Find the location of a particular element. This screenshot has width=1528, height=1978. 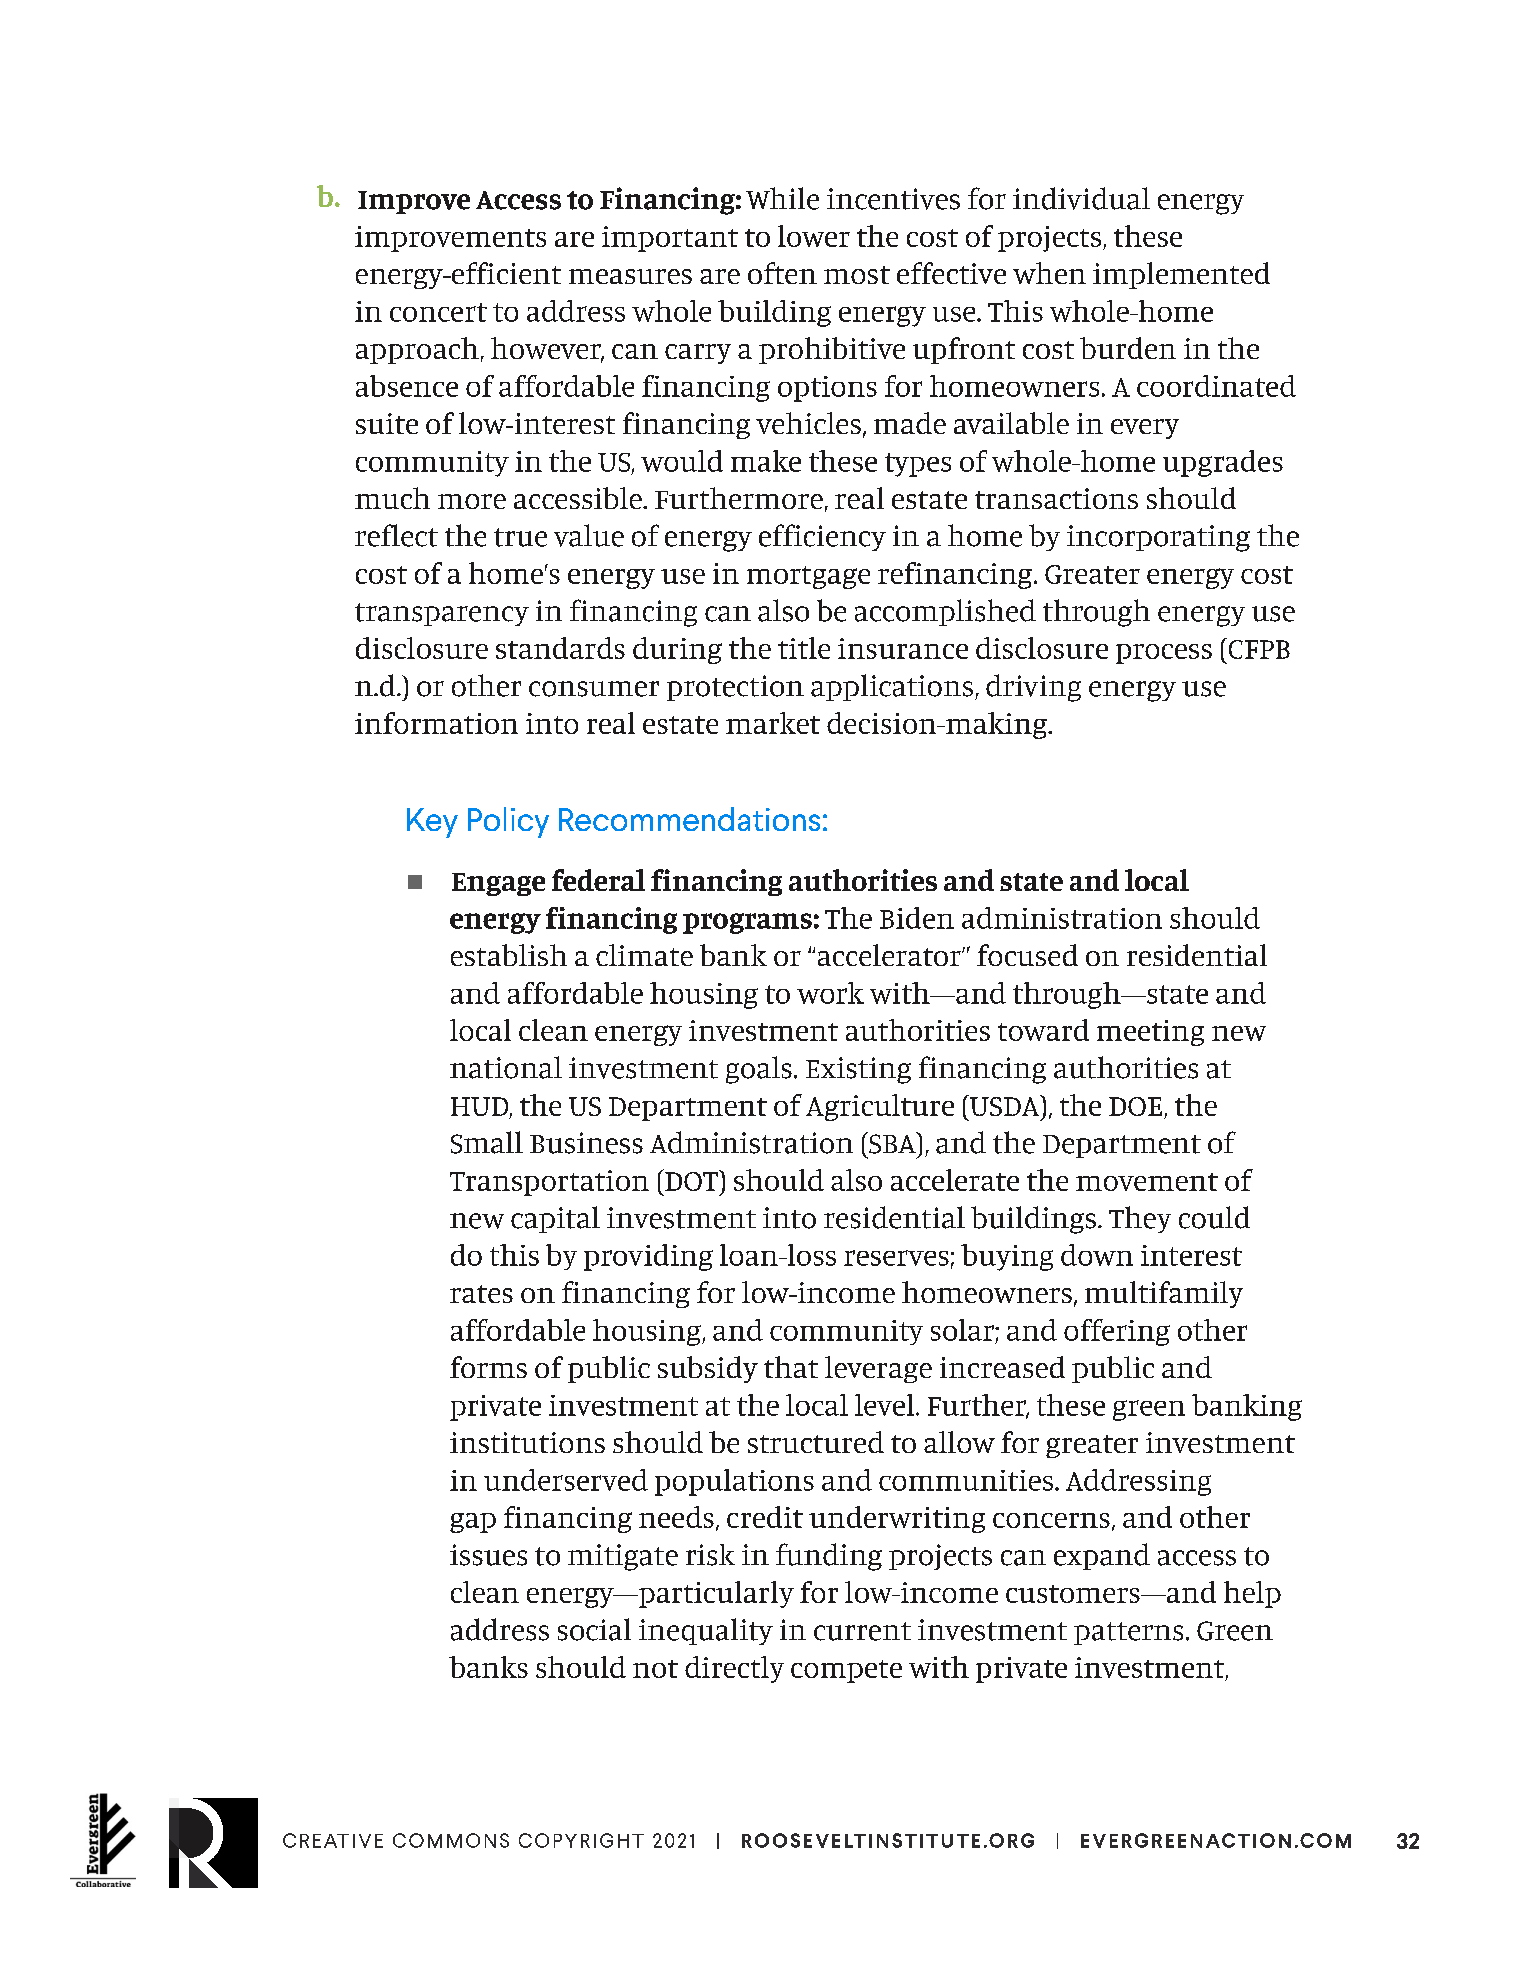

movement is located at coordinates (1147, 1182).
